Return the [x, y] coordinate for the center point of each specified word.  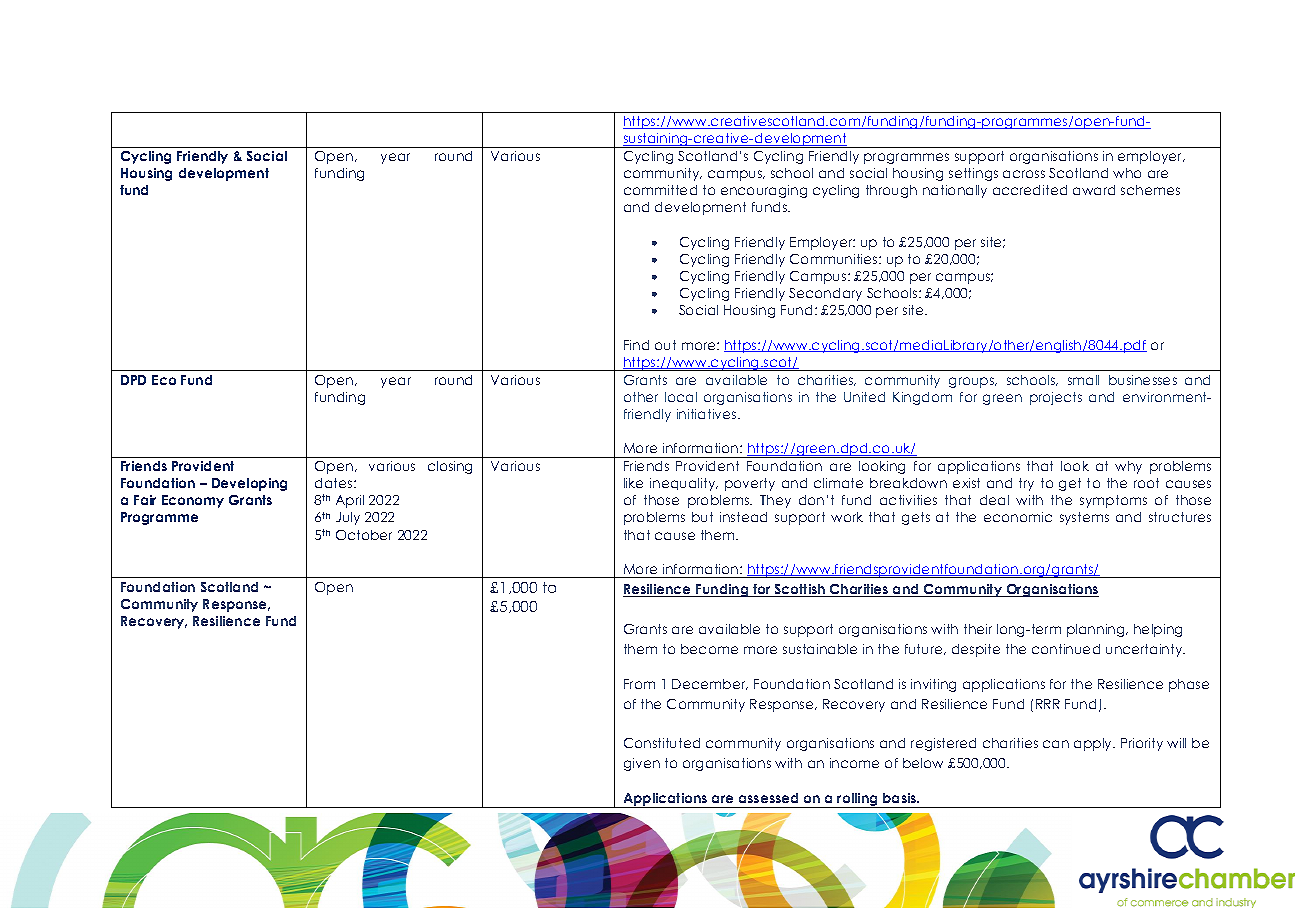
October [364, 535]
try [1026, 484]
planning [1097, 630]
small [1083, 380]
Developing [249, 484]
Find [636, 345]
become [709, 649]
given [642, 764]
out [665, 345]
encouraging [764, 191]
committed [660, 190]
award [1094, 190]
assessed [768, 798]
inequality [684, 484]
